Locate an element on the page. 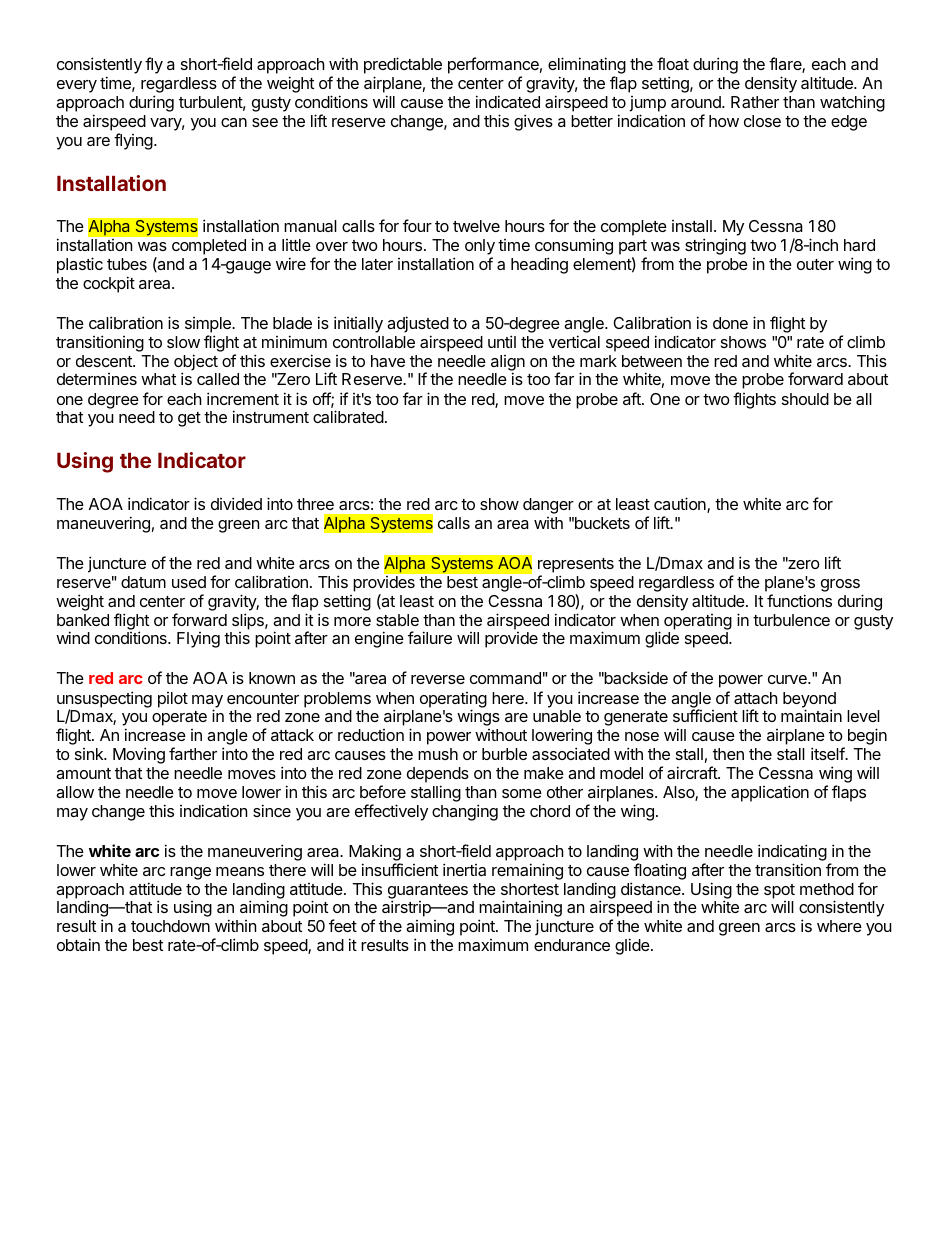  banked is located at coordinates (83, 620).
